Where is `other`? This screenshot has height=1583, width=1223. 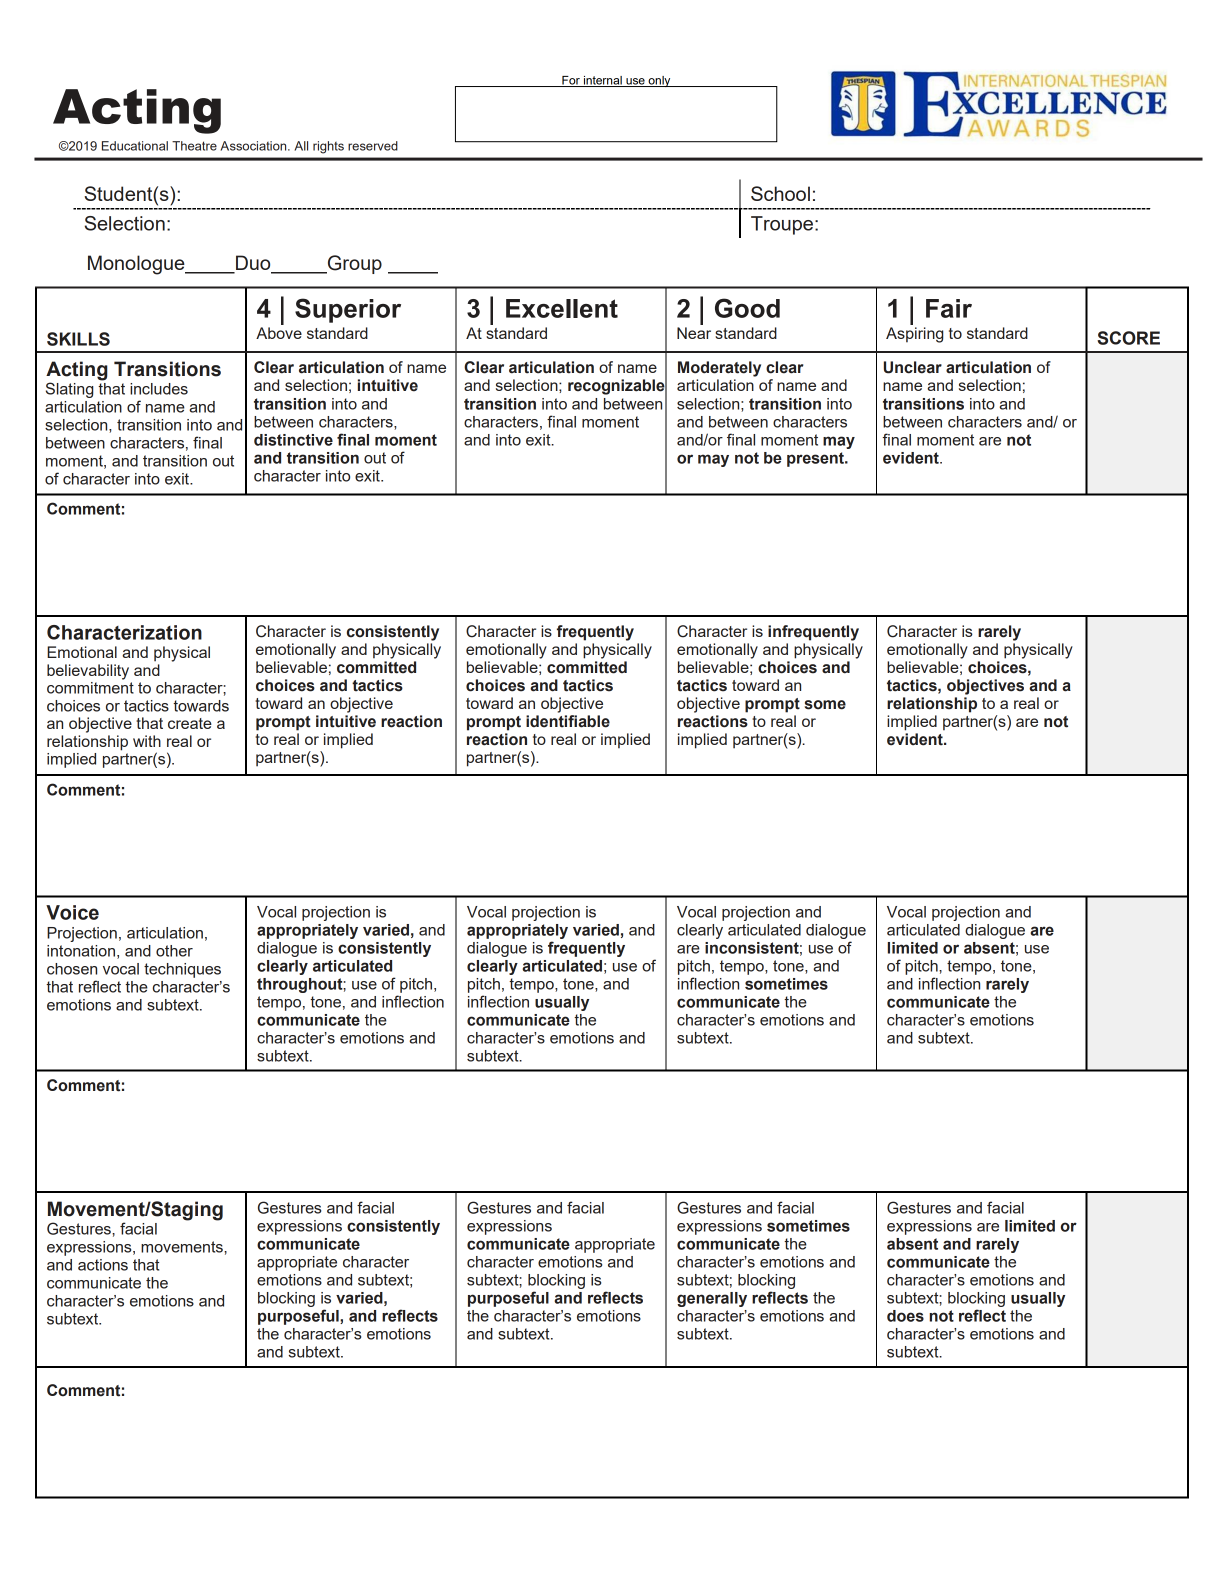
other is located at coordinates (174, 951).
